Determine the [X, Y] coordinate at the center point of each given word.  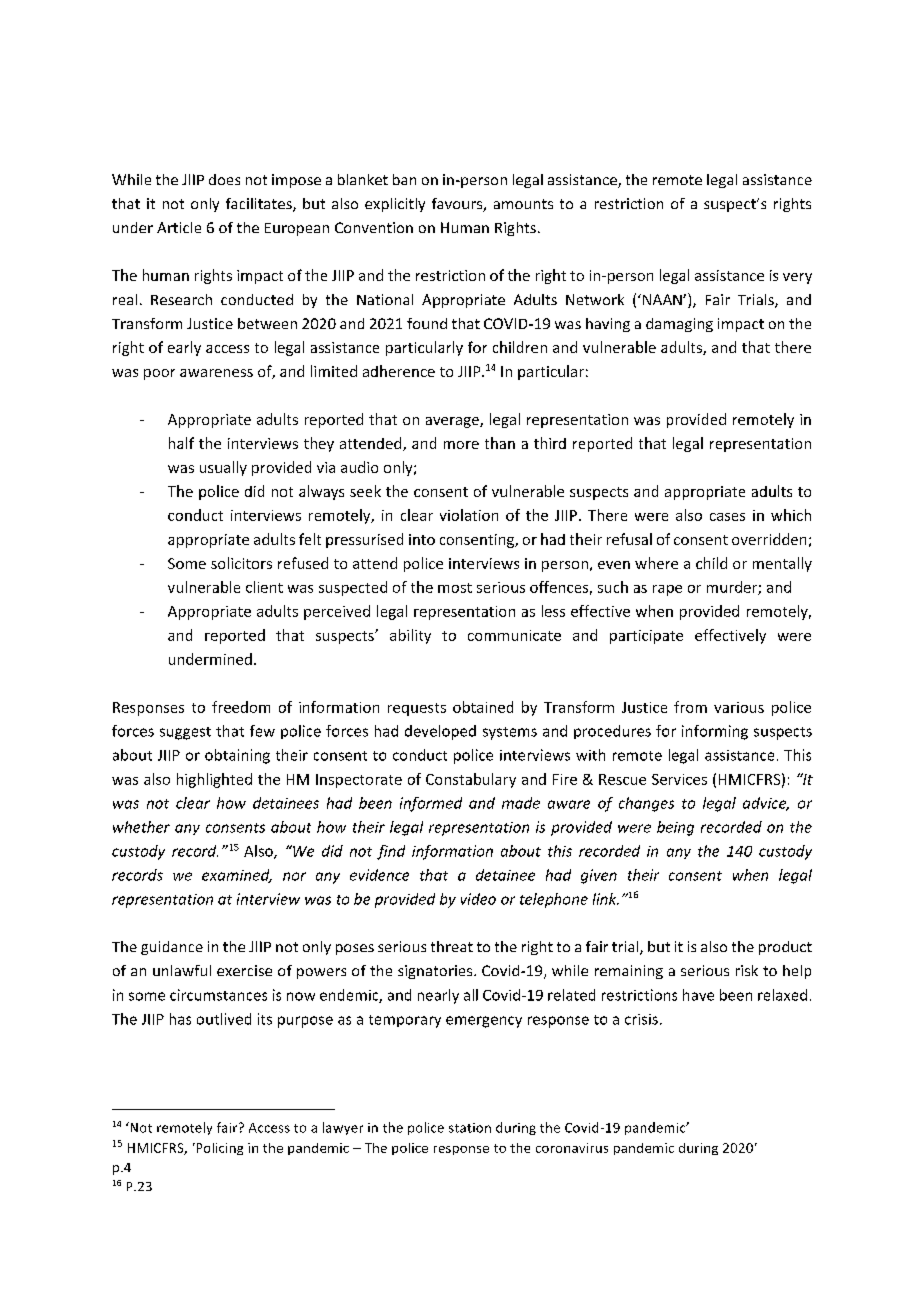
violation [469, 515]
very [797, 278]
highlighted [214, 780]
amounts [523, 204]
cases [727, 517]
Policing [218, 1149]
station [470, 1128]
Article [179, 227]
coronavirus [572, 1148]
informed [431, 804]
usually [223, 468]
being [675, 828]
